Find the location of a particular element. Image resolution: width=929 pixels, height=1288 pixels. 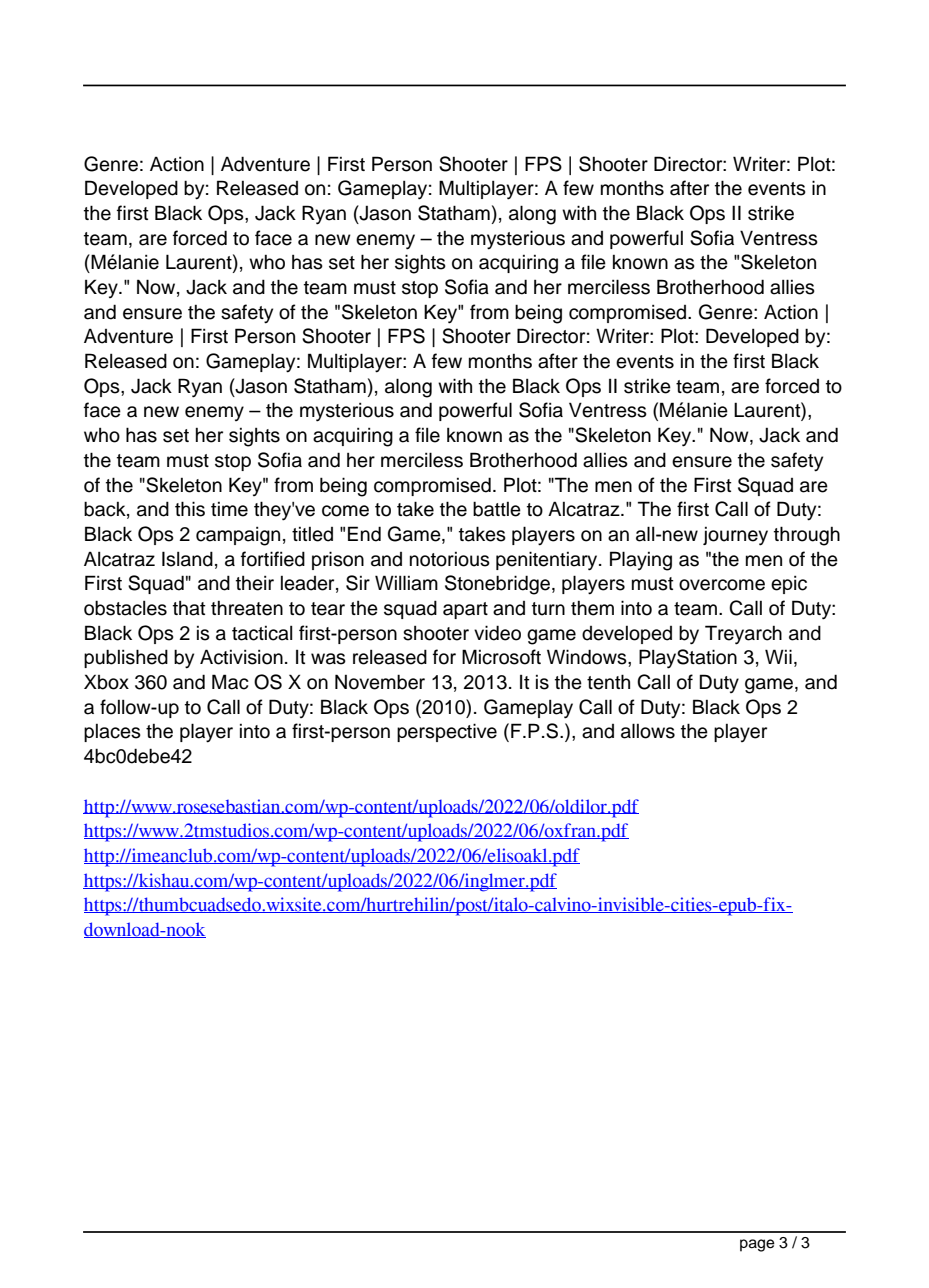

notorious is located at coordinates (450, 559).
